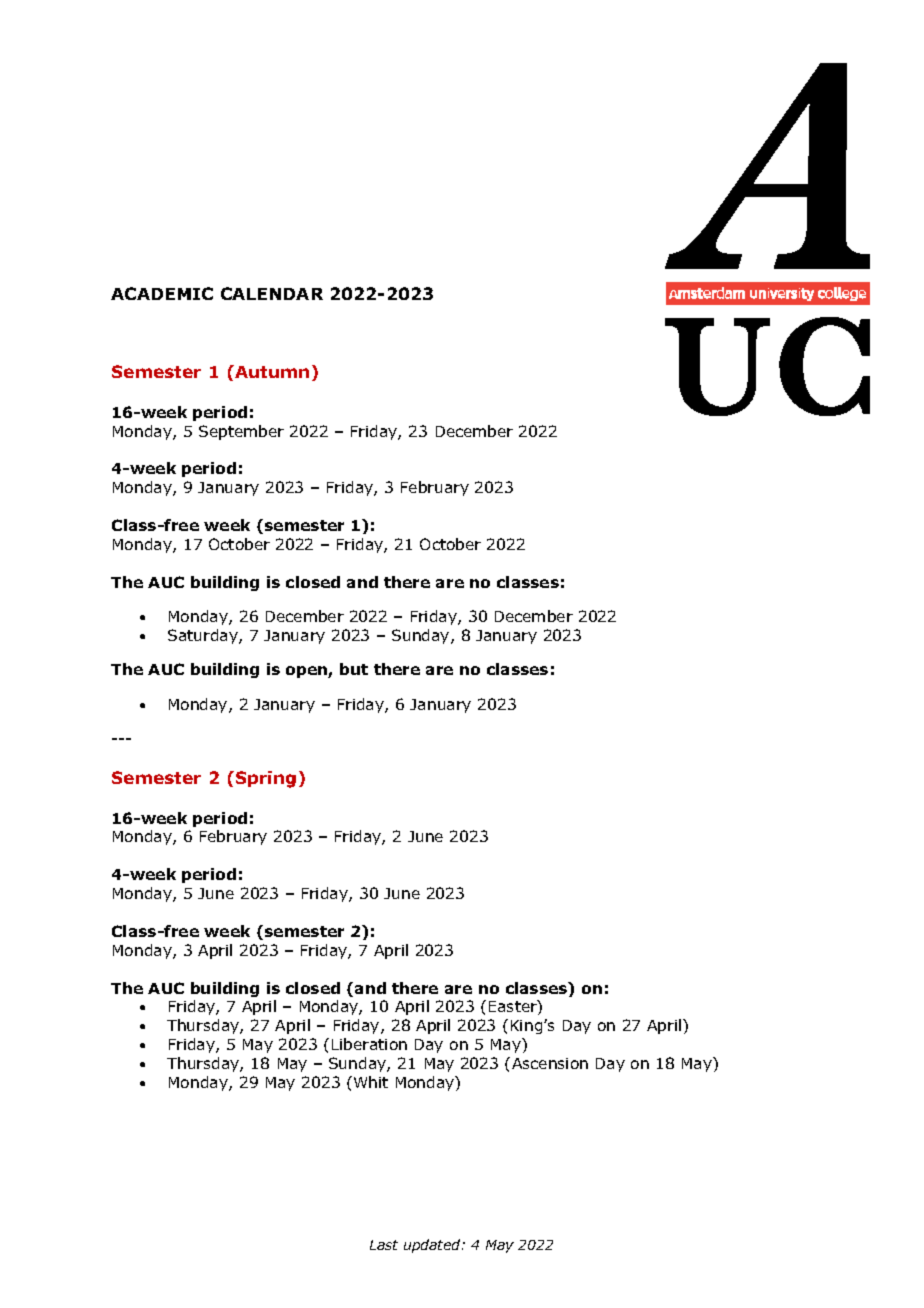 The image size is (924, 1308). I want to click on Whit, so click(371, 1082).
